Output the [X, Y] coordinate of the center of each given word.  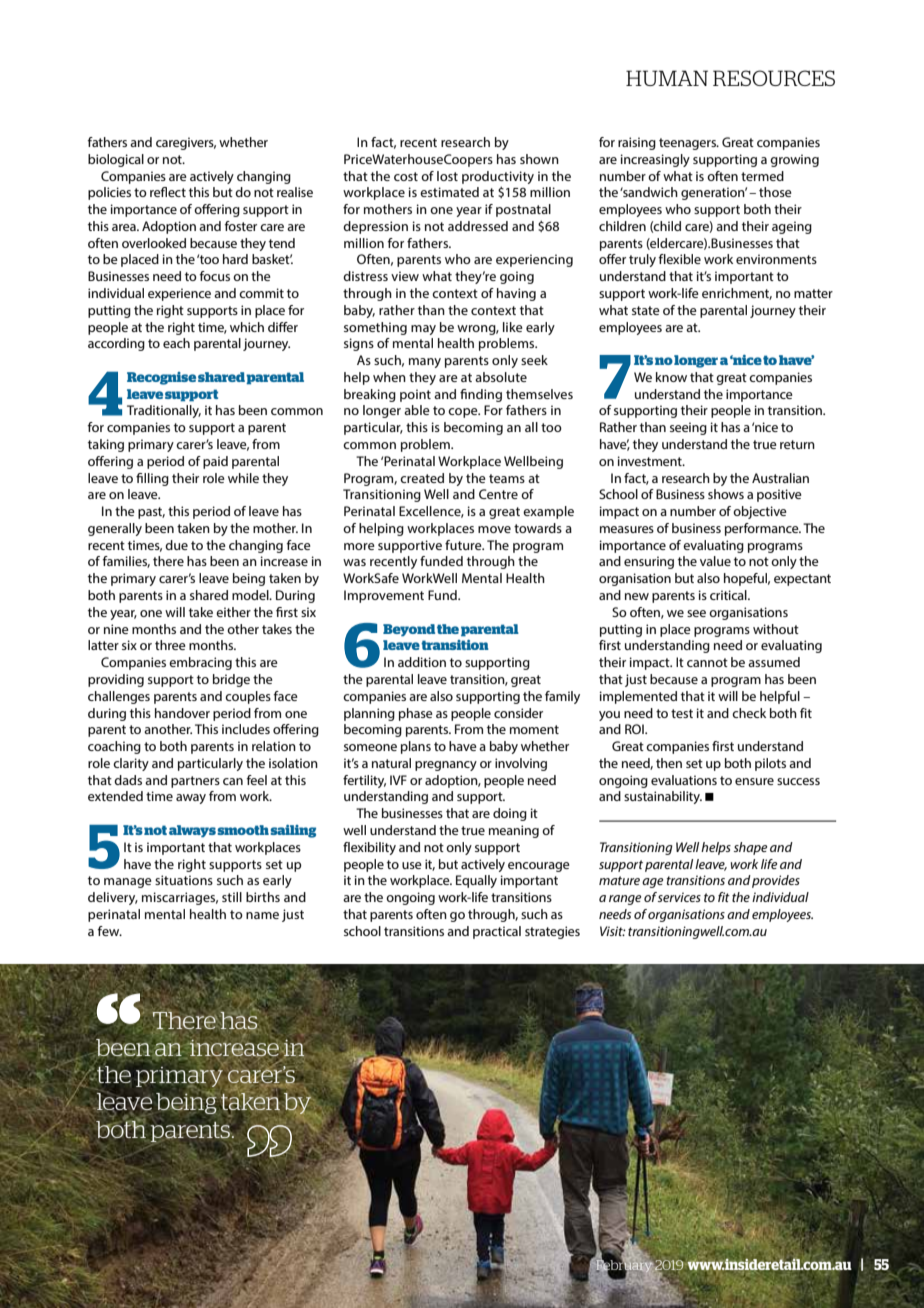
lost [447, 176]
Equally [476, 881]
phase [416, 714]
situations [184, 880]
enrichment [737, 294]
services [679, 897]
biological [116, 160]
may [423, 330]
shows [726, 494]
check [749, 713]
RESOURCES [774, 78]
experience [179, 294]
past [151, 513]
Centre [498, 494]
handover [182, 713]
